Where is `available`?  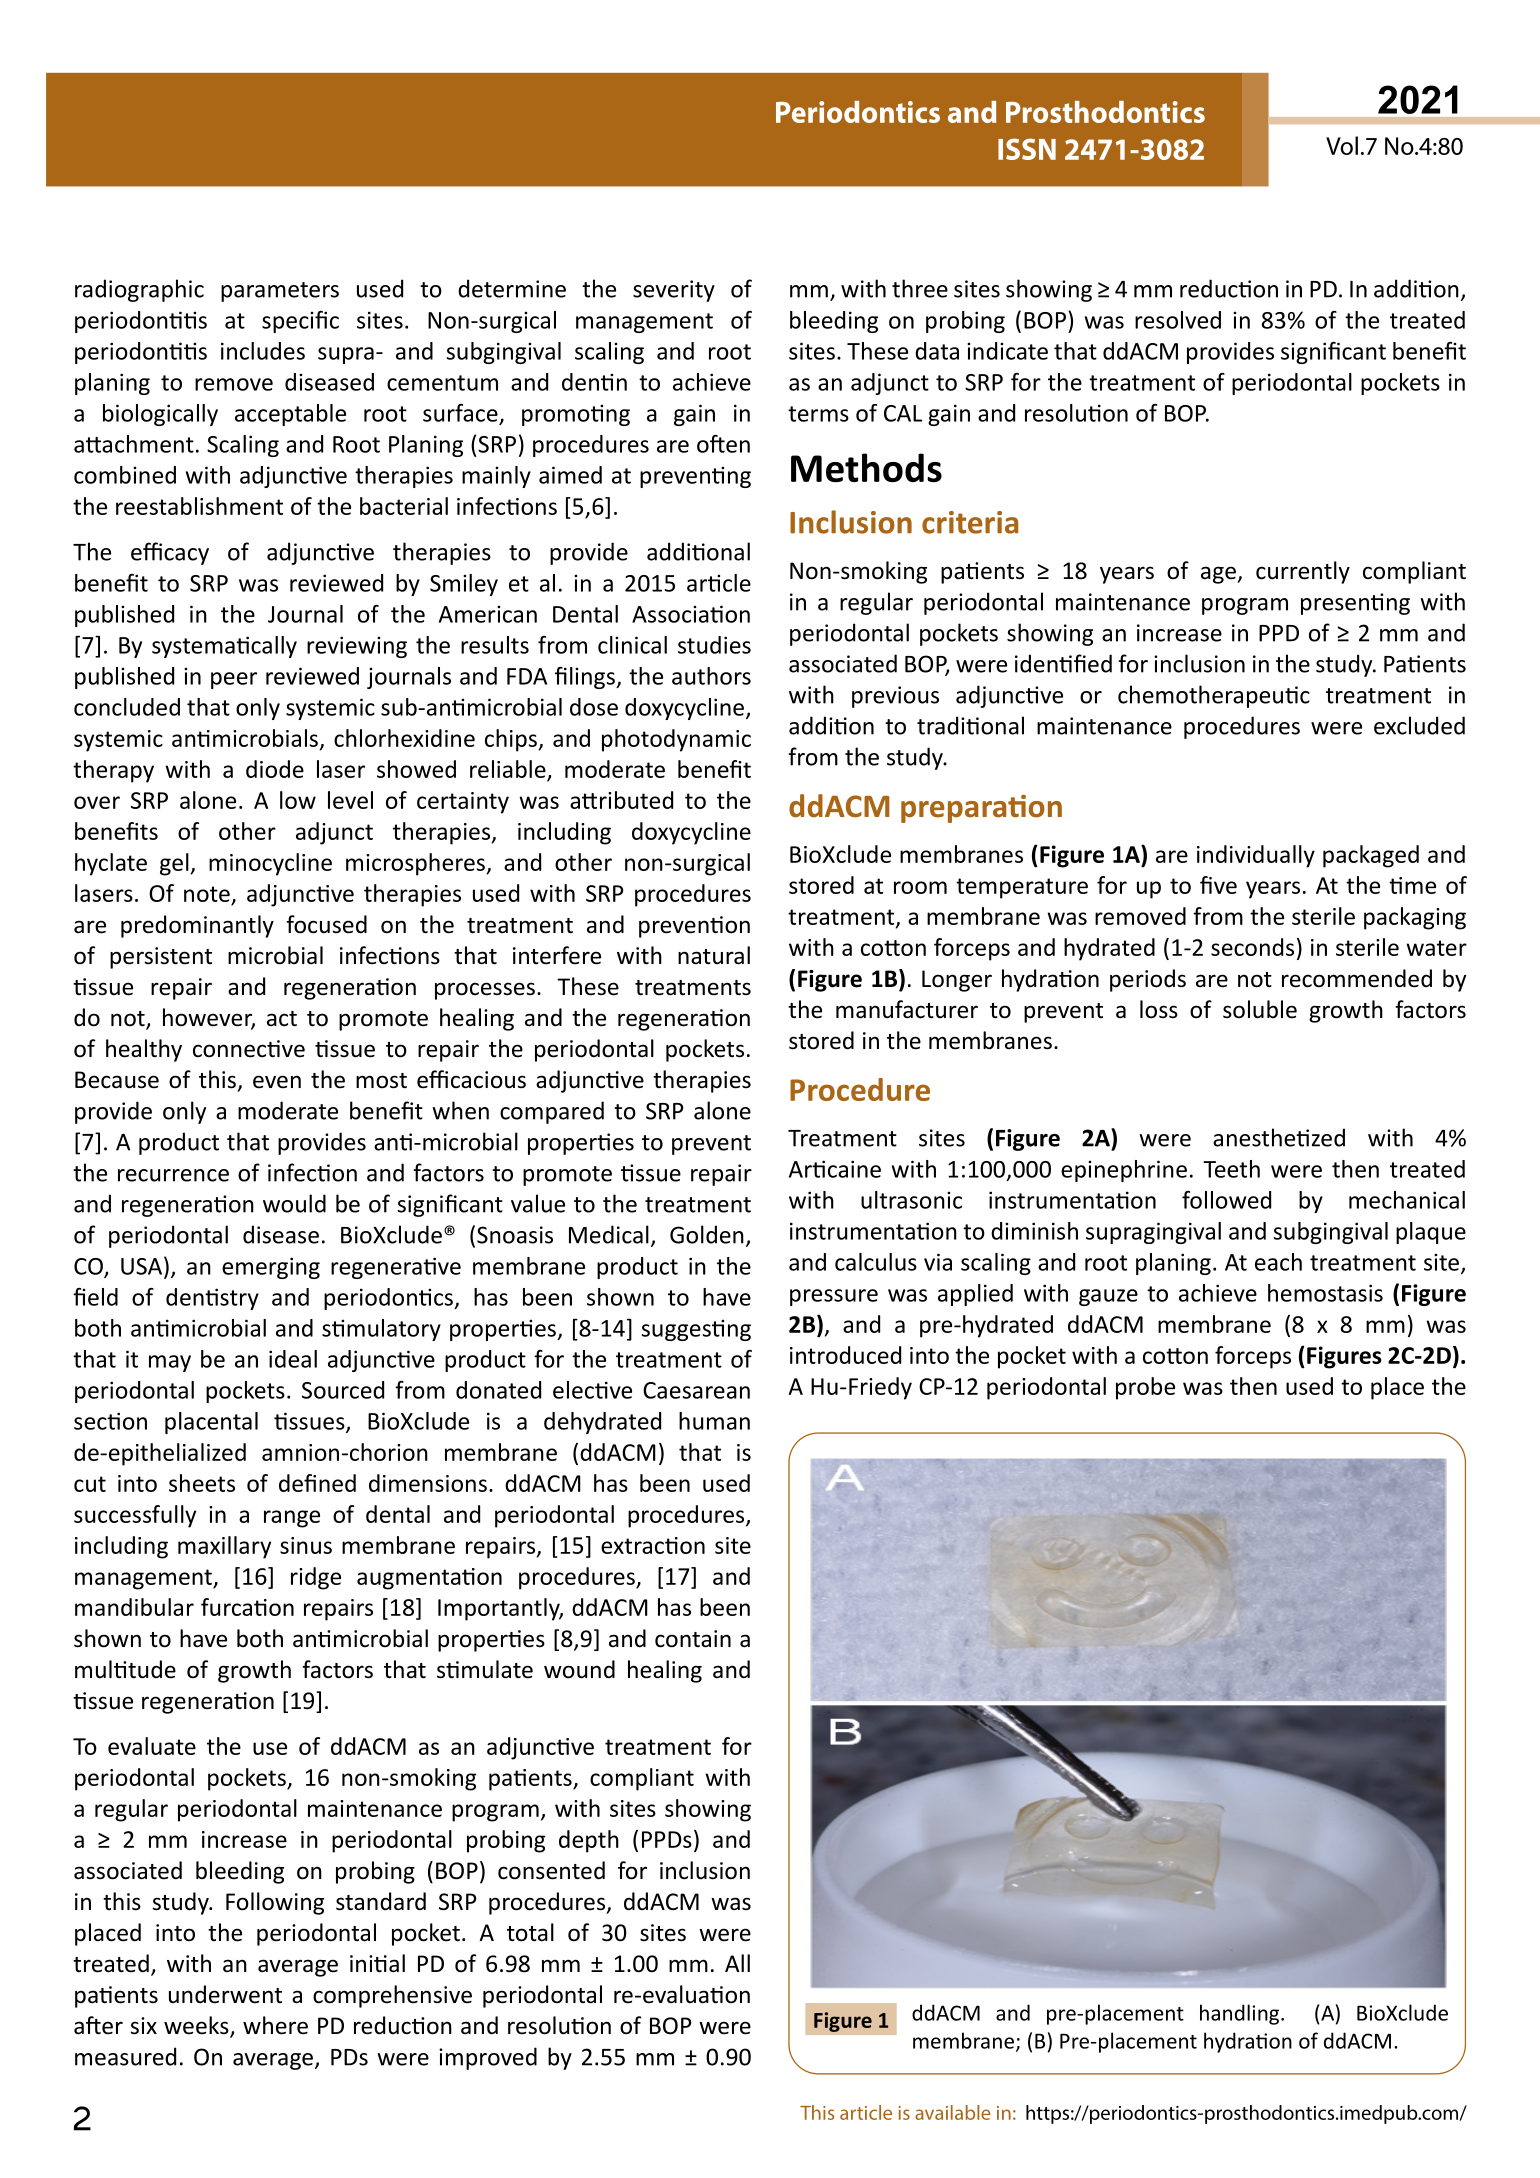 available is located at coordinates (953, 2112).
